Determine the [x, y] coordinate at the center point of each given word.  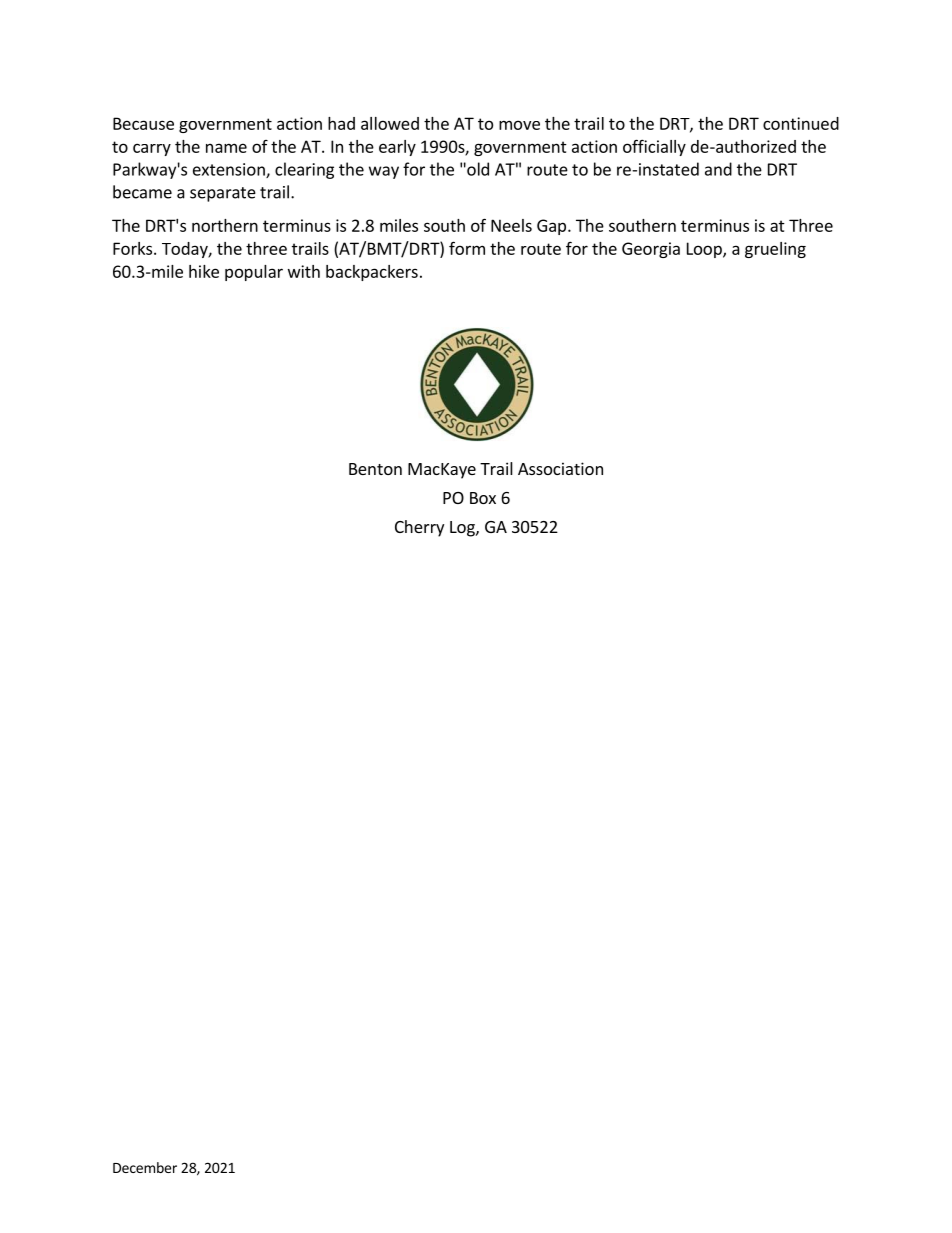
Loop [705, 250]
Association [560, 468]
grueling [775, 250]
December [145, 1167]
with [304, 271]
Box [483, 498]
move [519, 125]
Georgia [651, 250]
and [718, 169]
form [467, 248]
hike [204, 271]
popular [254, 273]
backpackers [372, 273]
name [226, 148]
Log [463, 529]
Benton [375, 469]
